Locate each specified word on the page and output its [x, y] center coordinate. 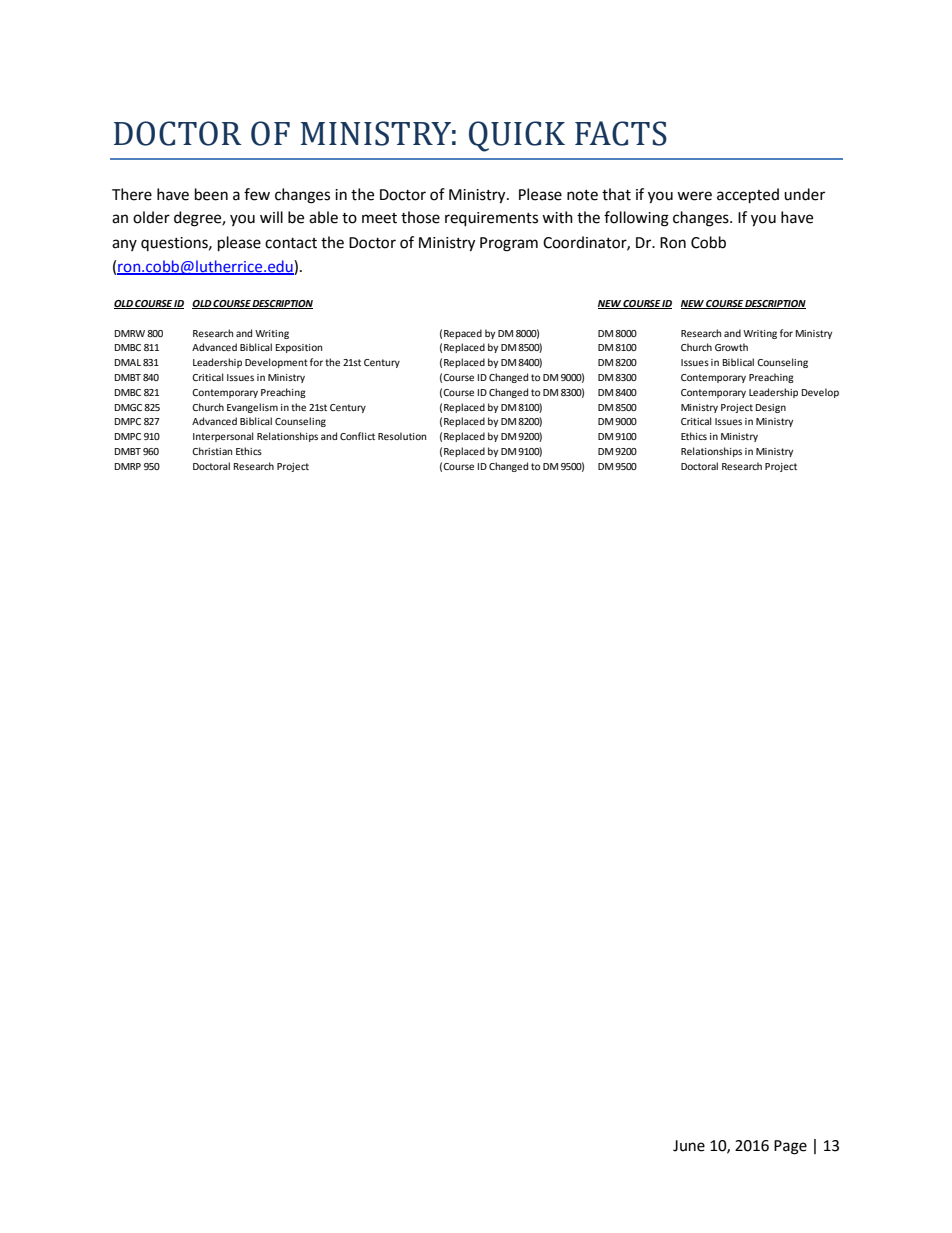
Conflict [357, 436]
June [689, 1146]
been [211, 194]
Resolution [402, 436]
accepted [748, 196]
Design [771, 408]
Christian [212, 451]
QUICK [517, 136]
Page [790, 1147]
